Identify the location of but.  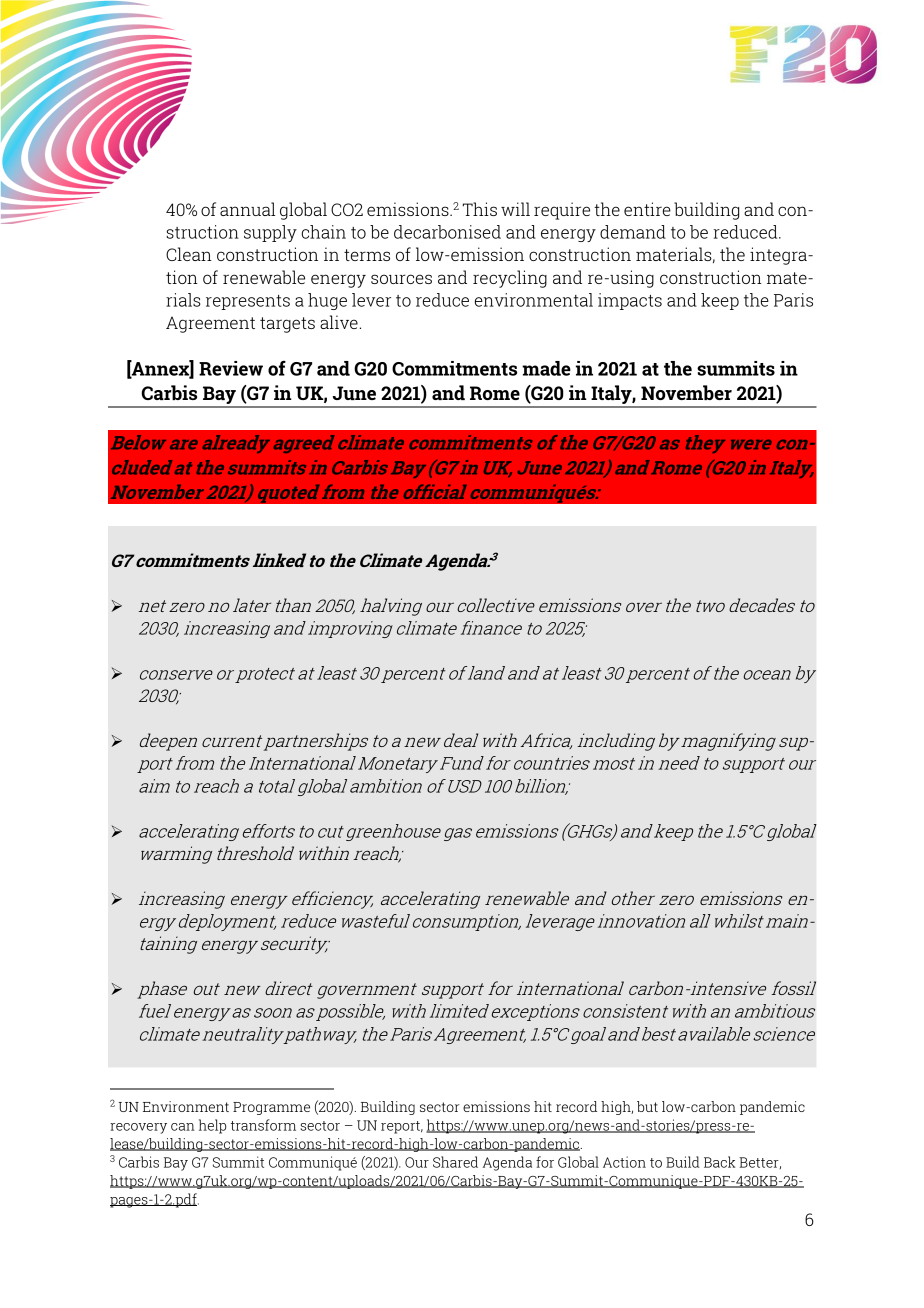
(647, 1106).
